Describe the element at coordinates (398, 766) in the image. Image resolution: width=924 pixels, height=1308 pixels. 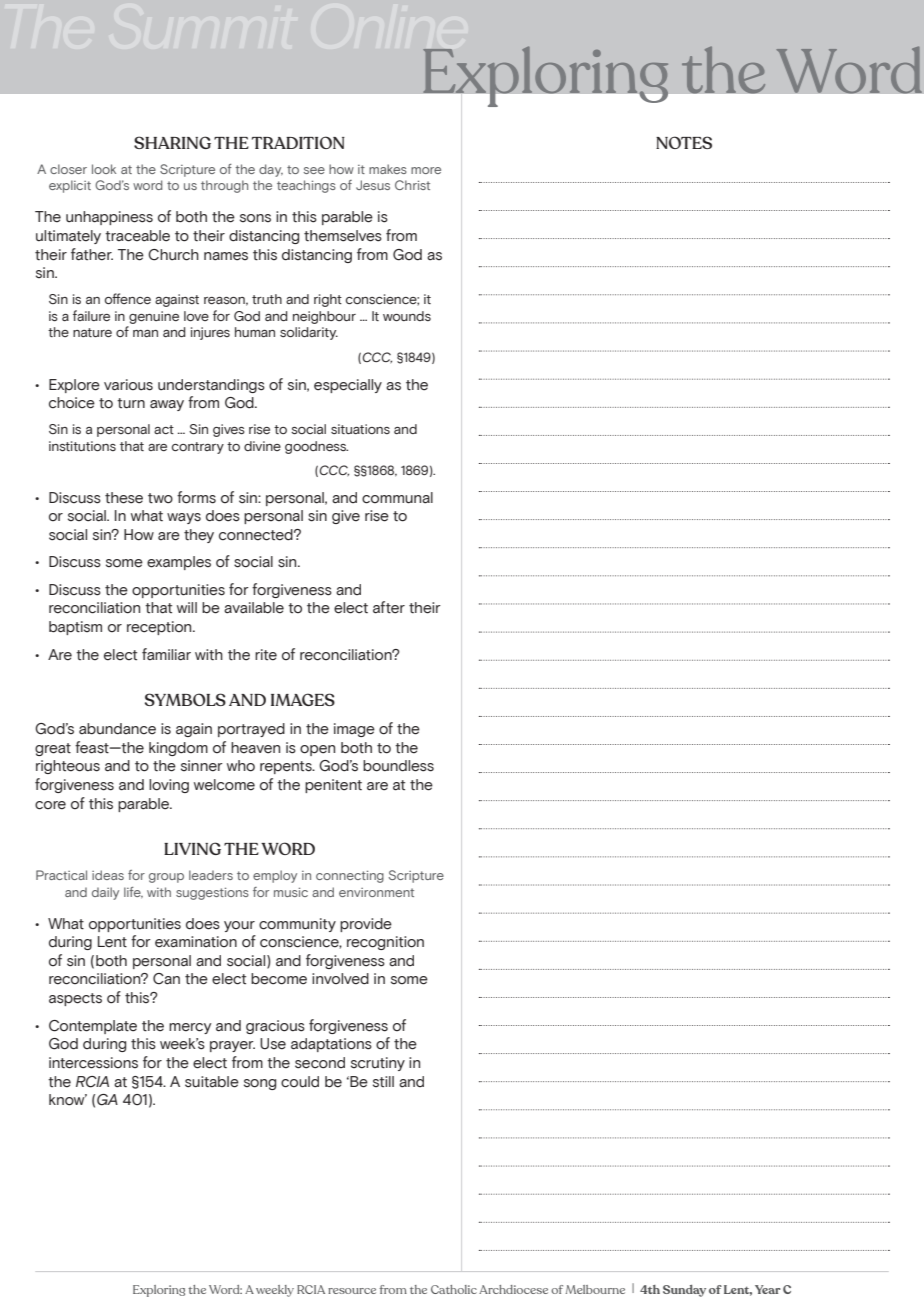
I see `boundless` at that location.
